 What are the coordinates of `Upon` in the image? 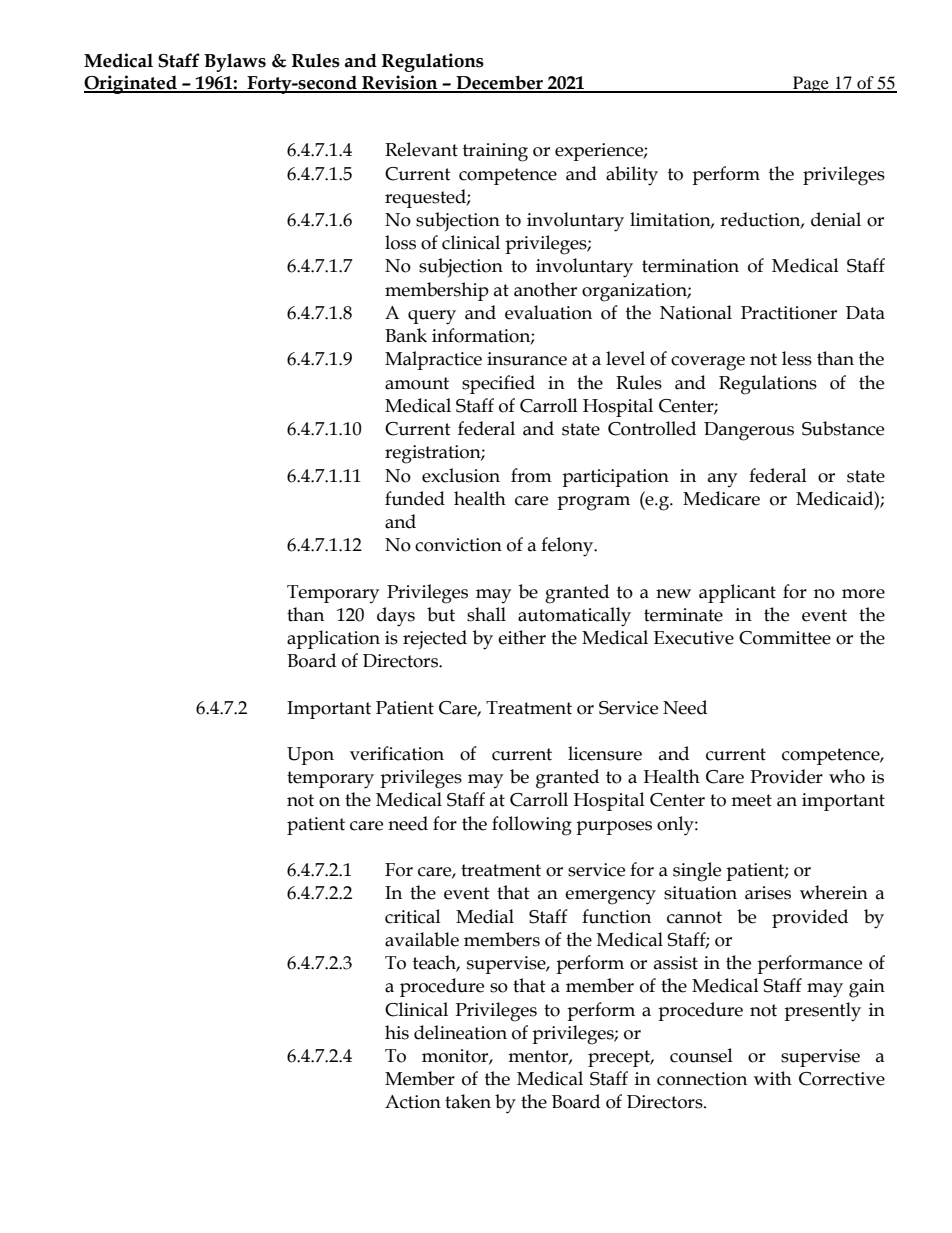 It's located at (310, 756).
